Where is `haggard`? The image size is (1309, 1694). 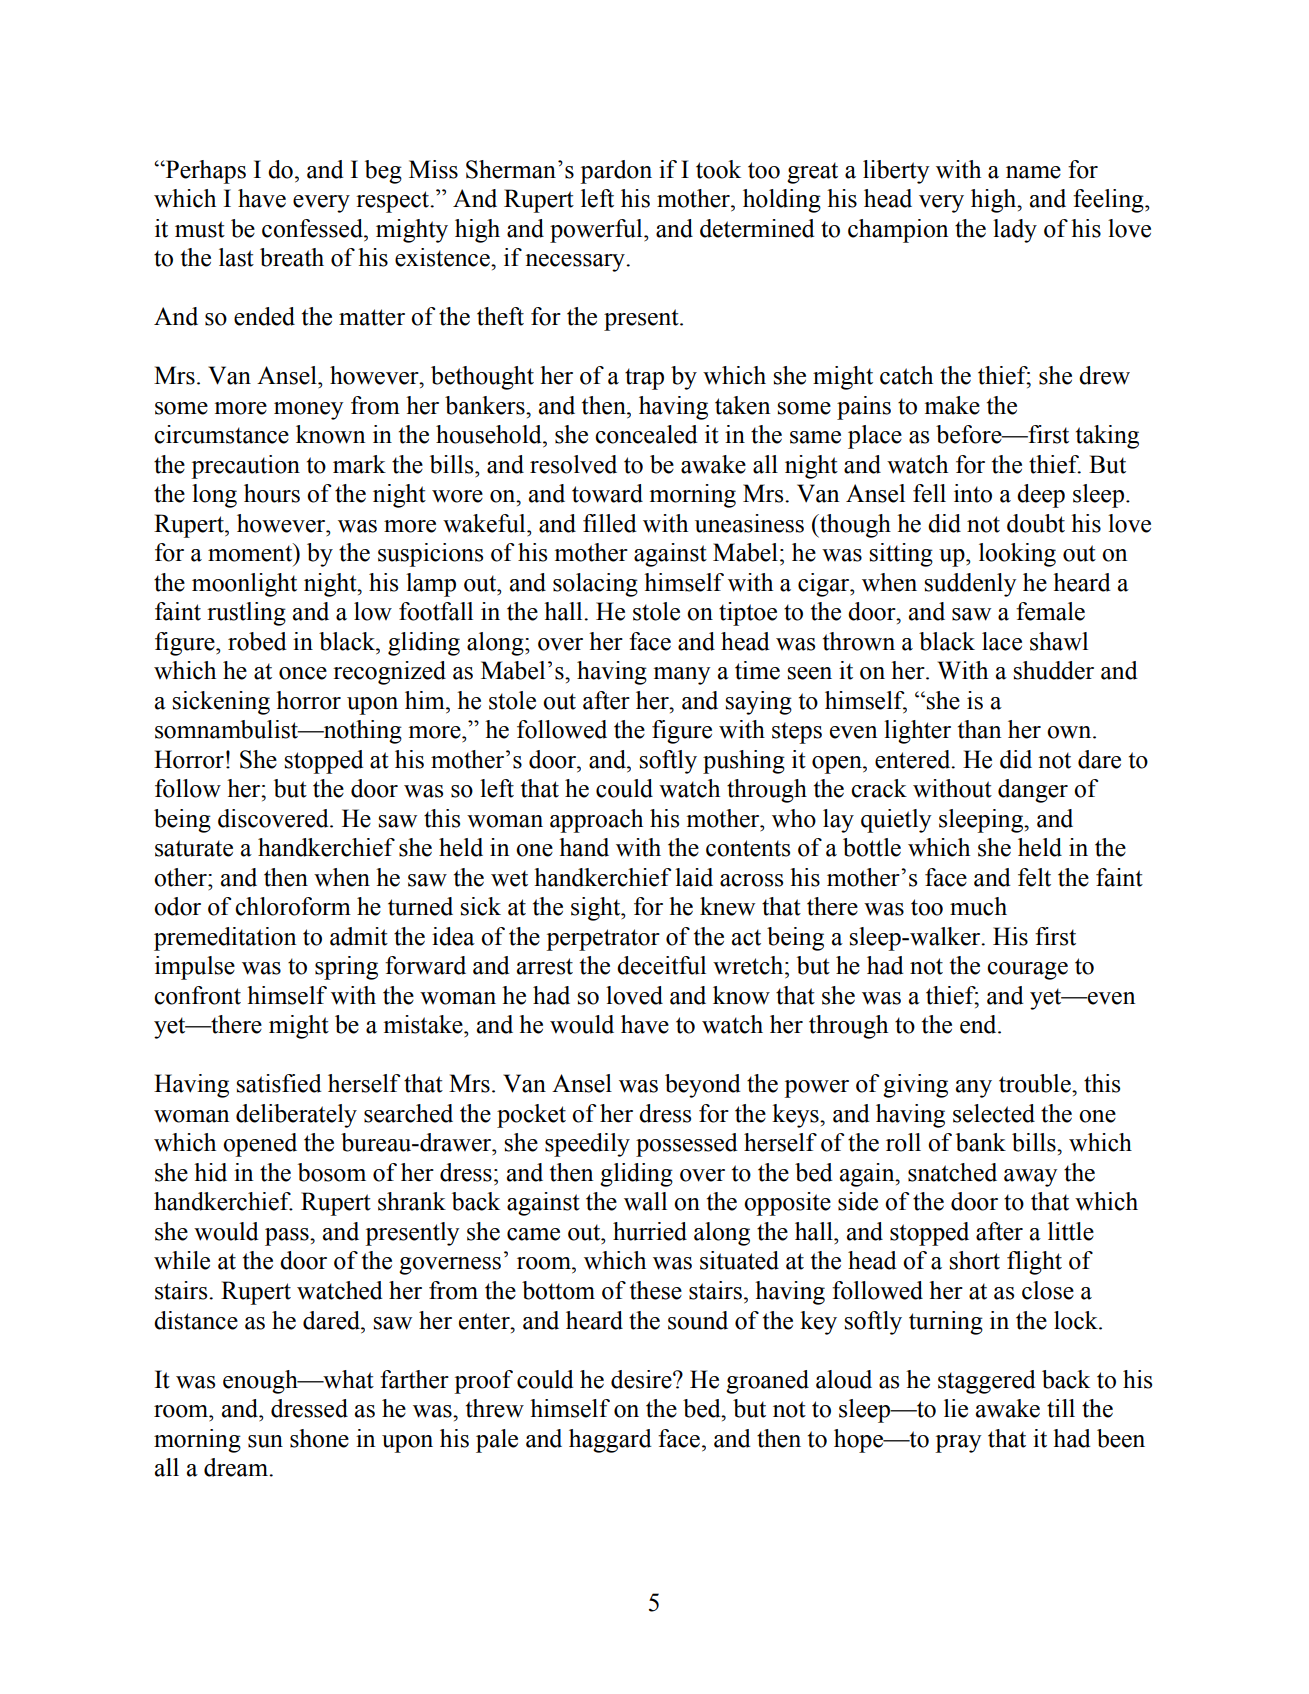 haggard is located at coordinates (610, 1441).
